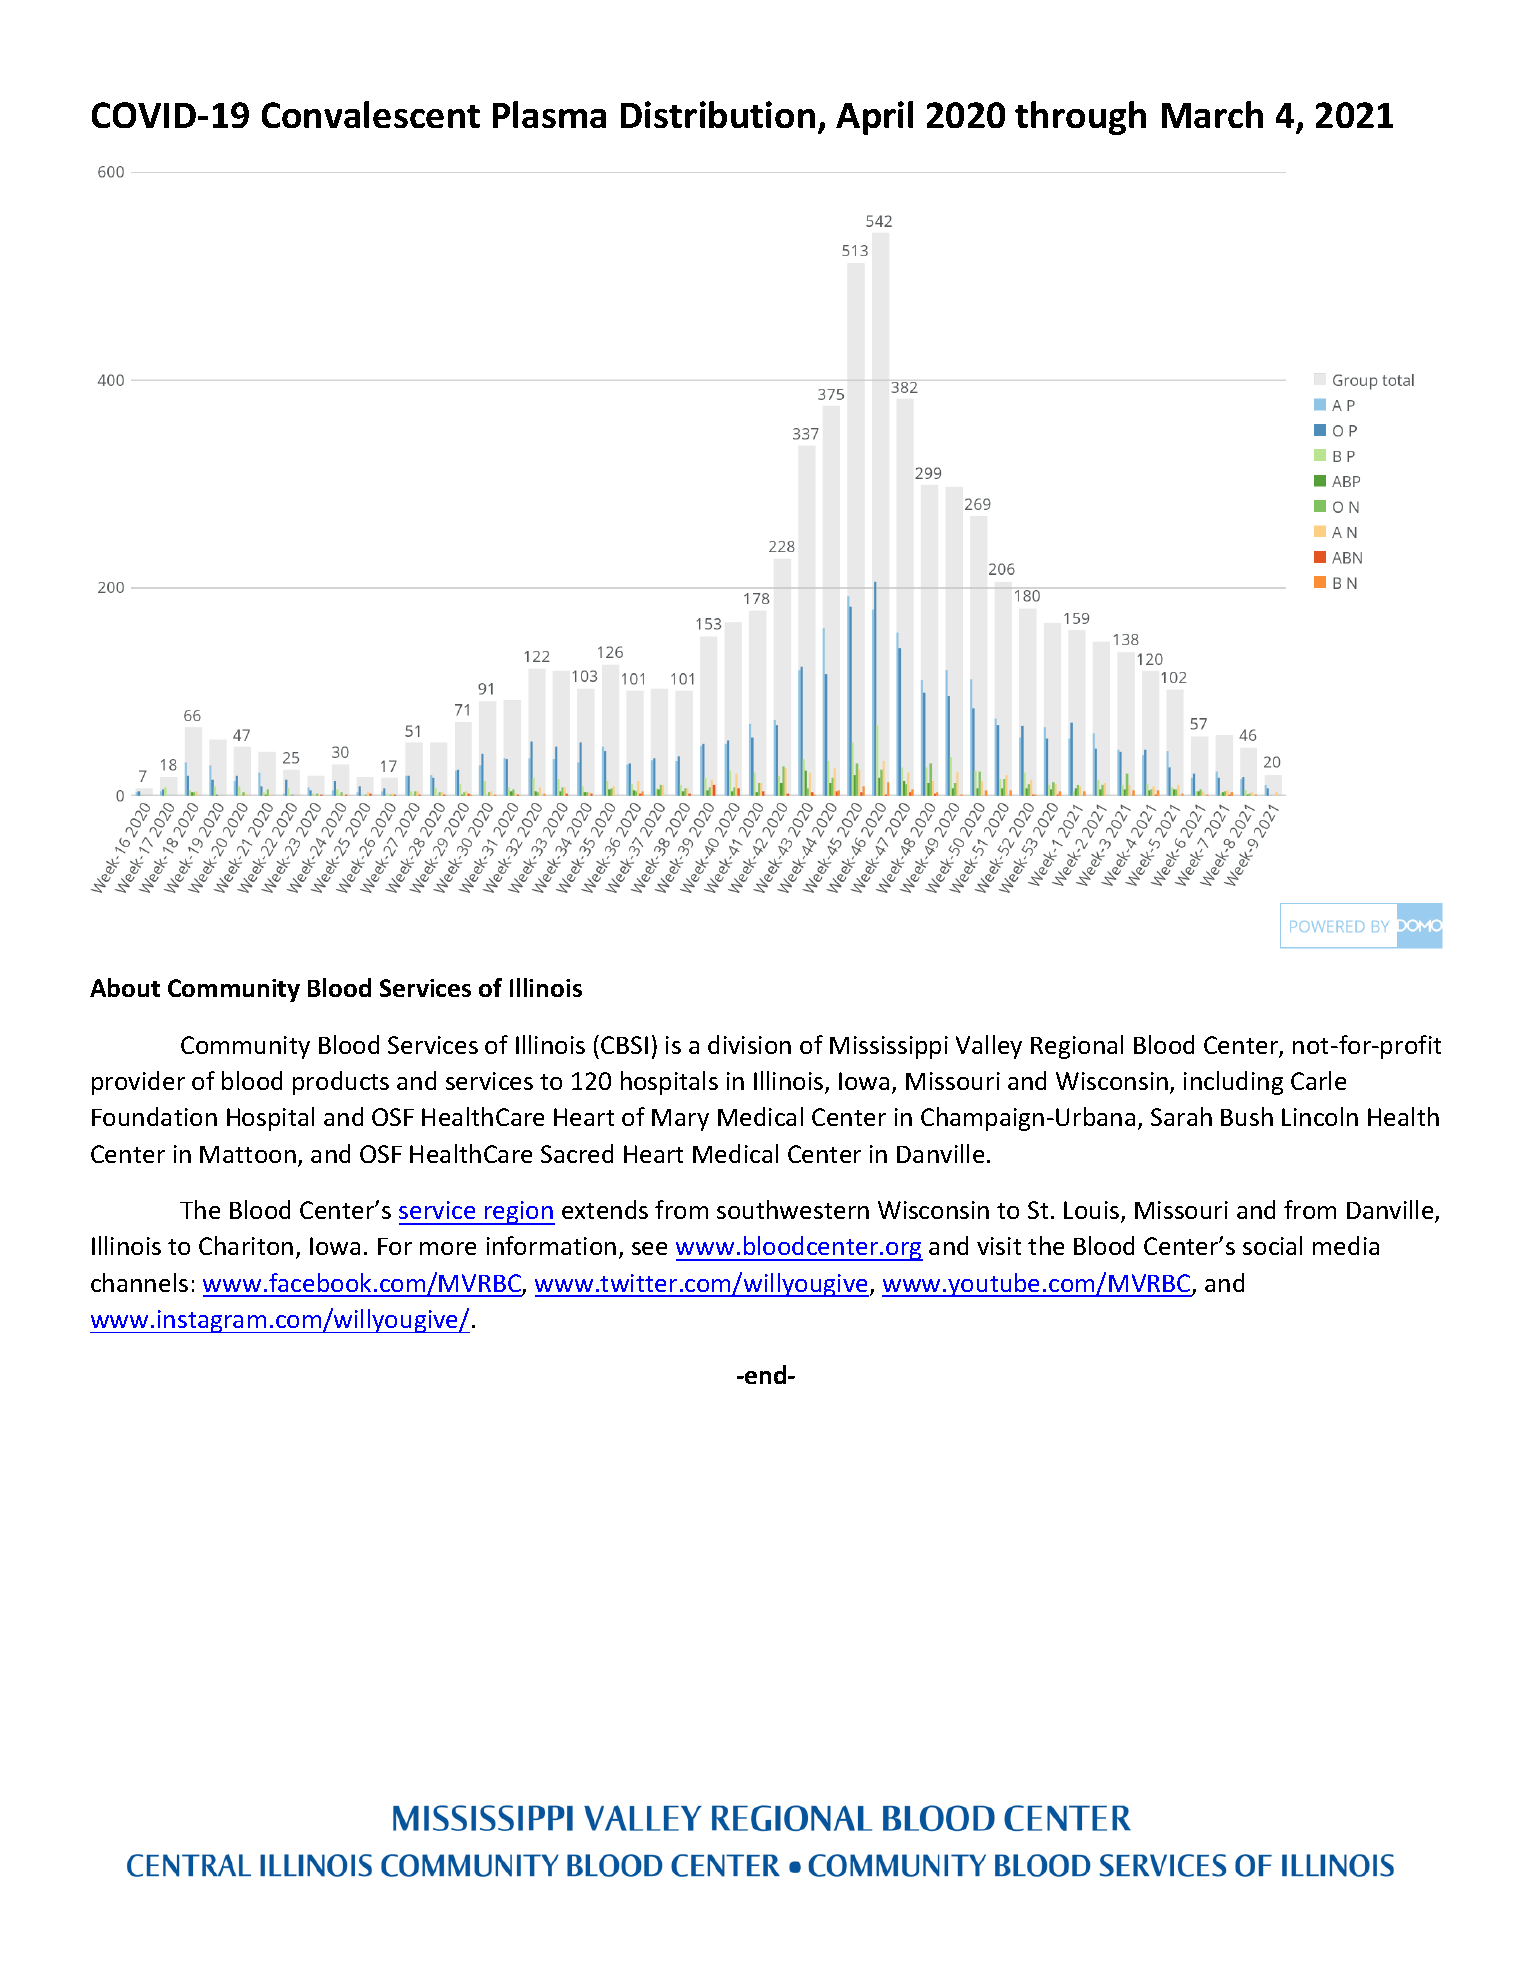 Image resolution: width=1533 pixels, height=1984 pixels. I want to click on channels, so click(139, 1282).
